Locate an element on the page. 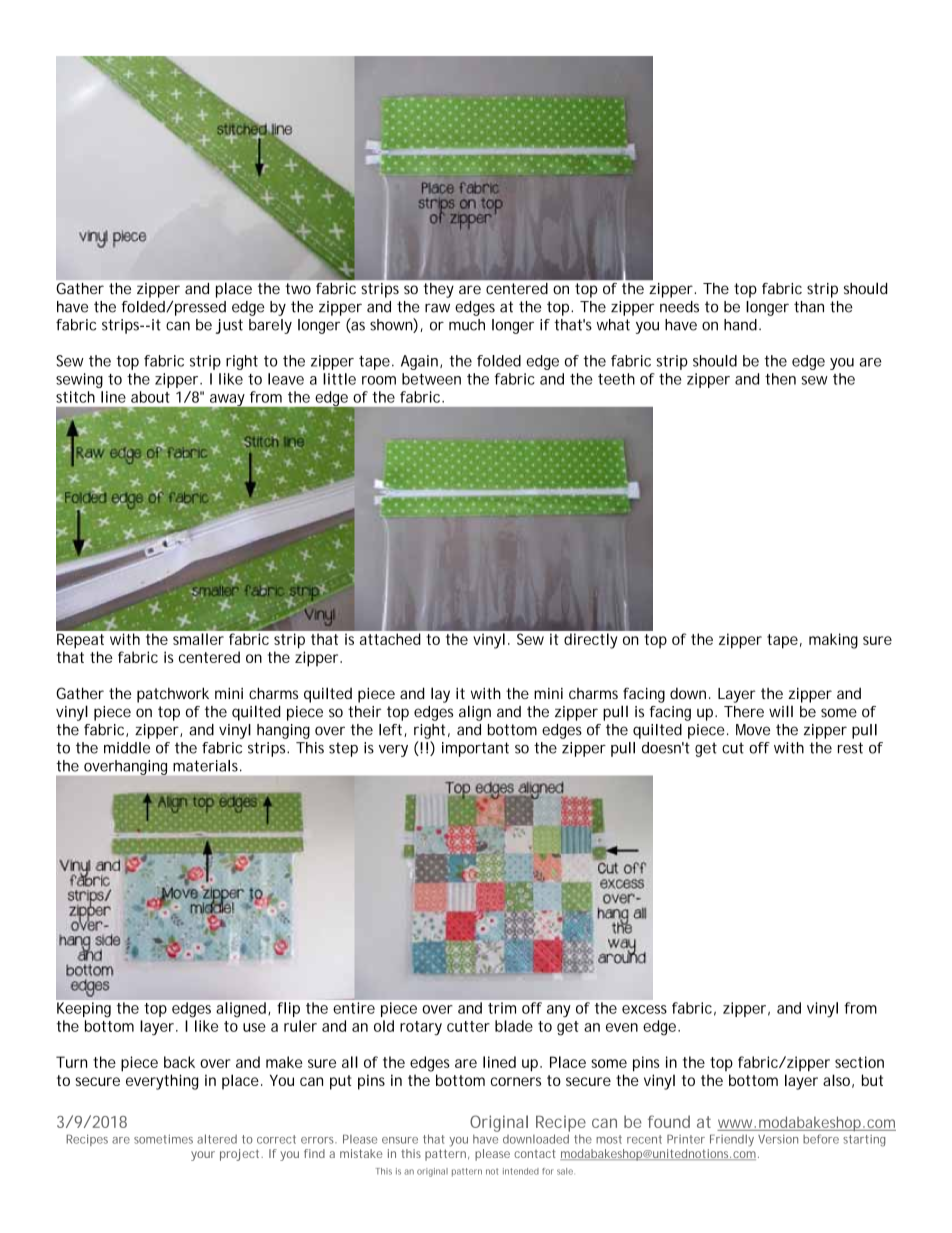  contact is located at coordinates (535, 1153).
